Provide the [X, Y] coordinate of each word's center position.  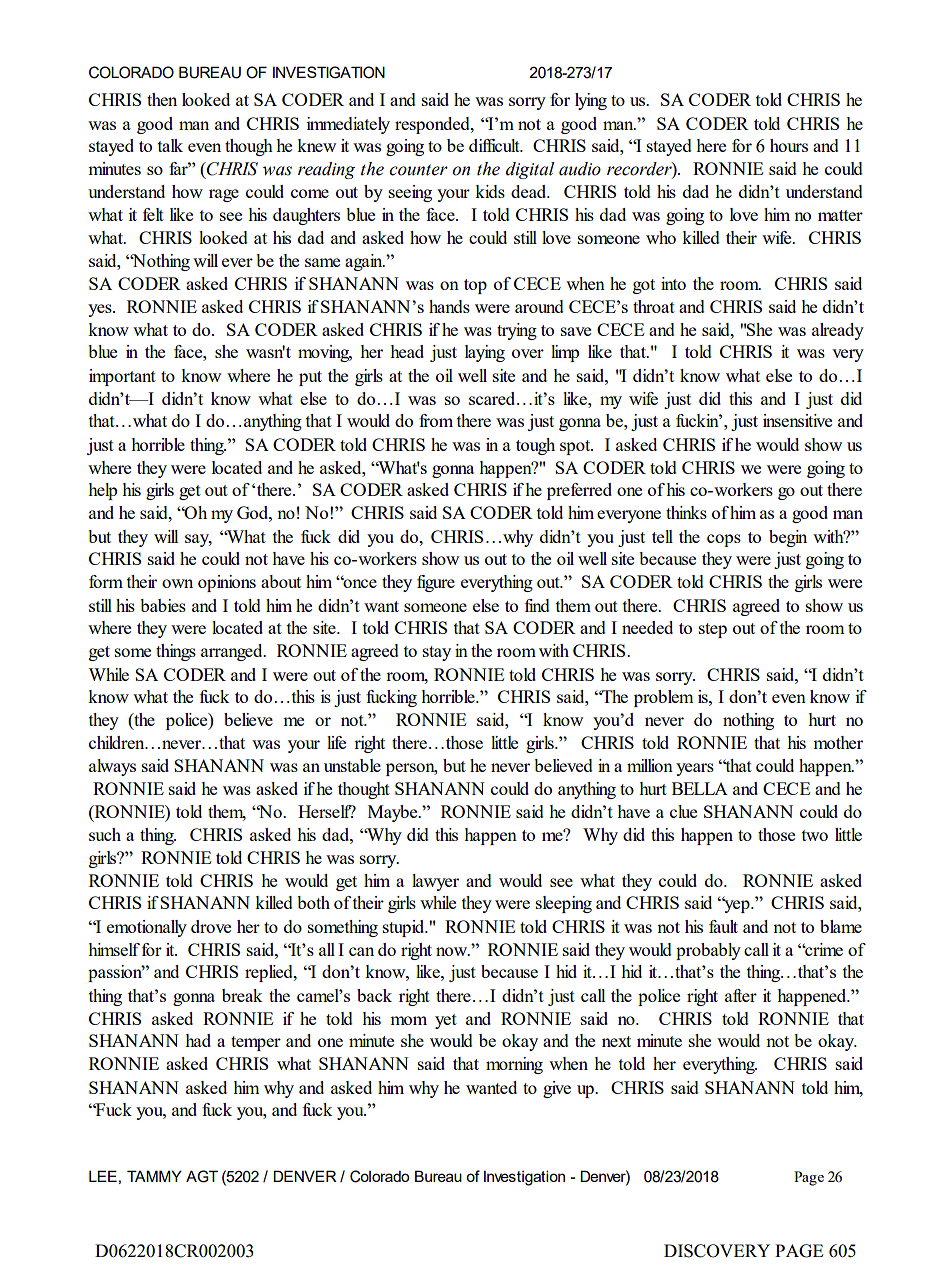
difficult [495, 145]
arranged [233, 652]
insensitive [797, 420]
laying [485, 353]
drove [211, 926]
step [713, 630]
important [122, 377]
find [537, 605]
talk [170, 145]
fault [723, 926]
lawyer [435, 882]
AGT [202, 1176]
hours [789, 145]
